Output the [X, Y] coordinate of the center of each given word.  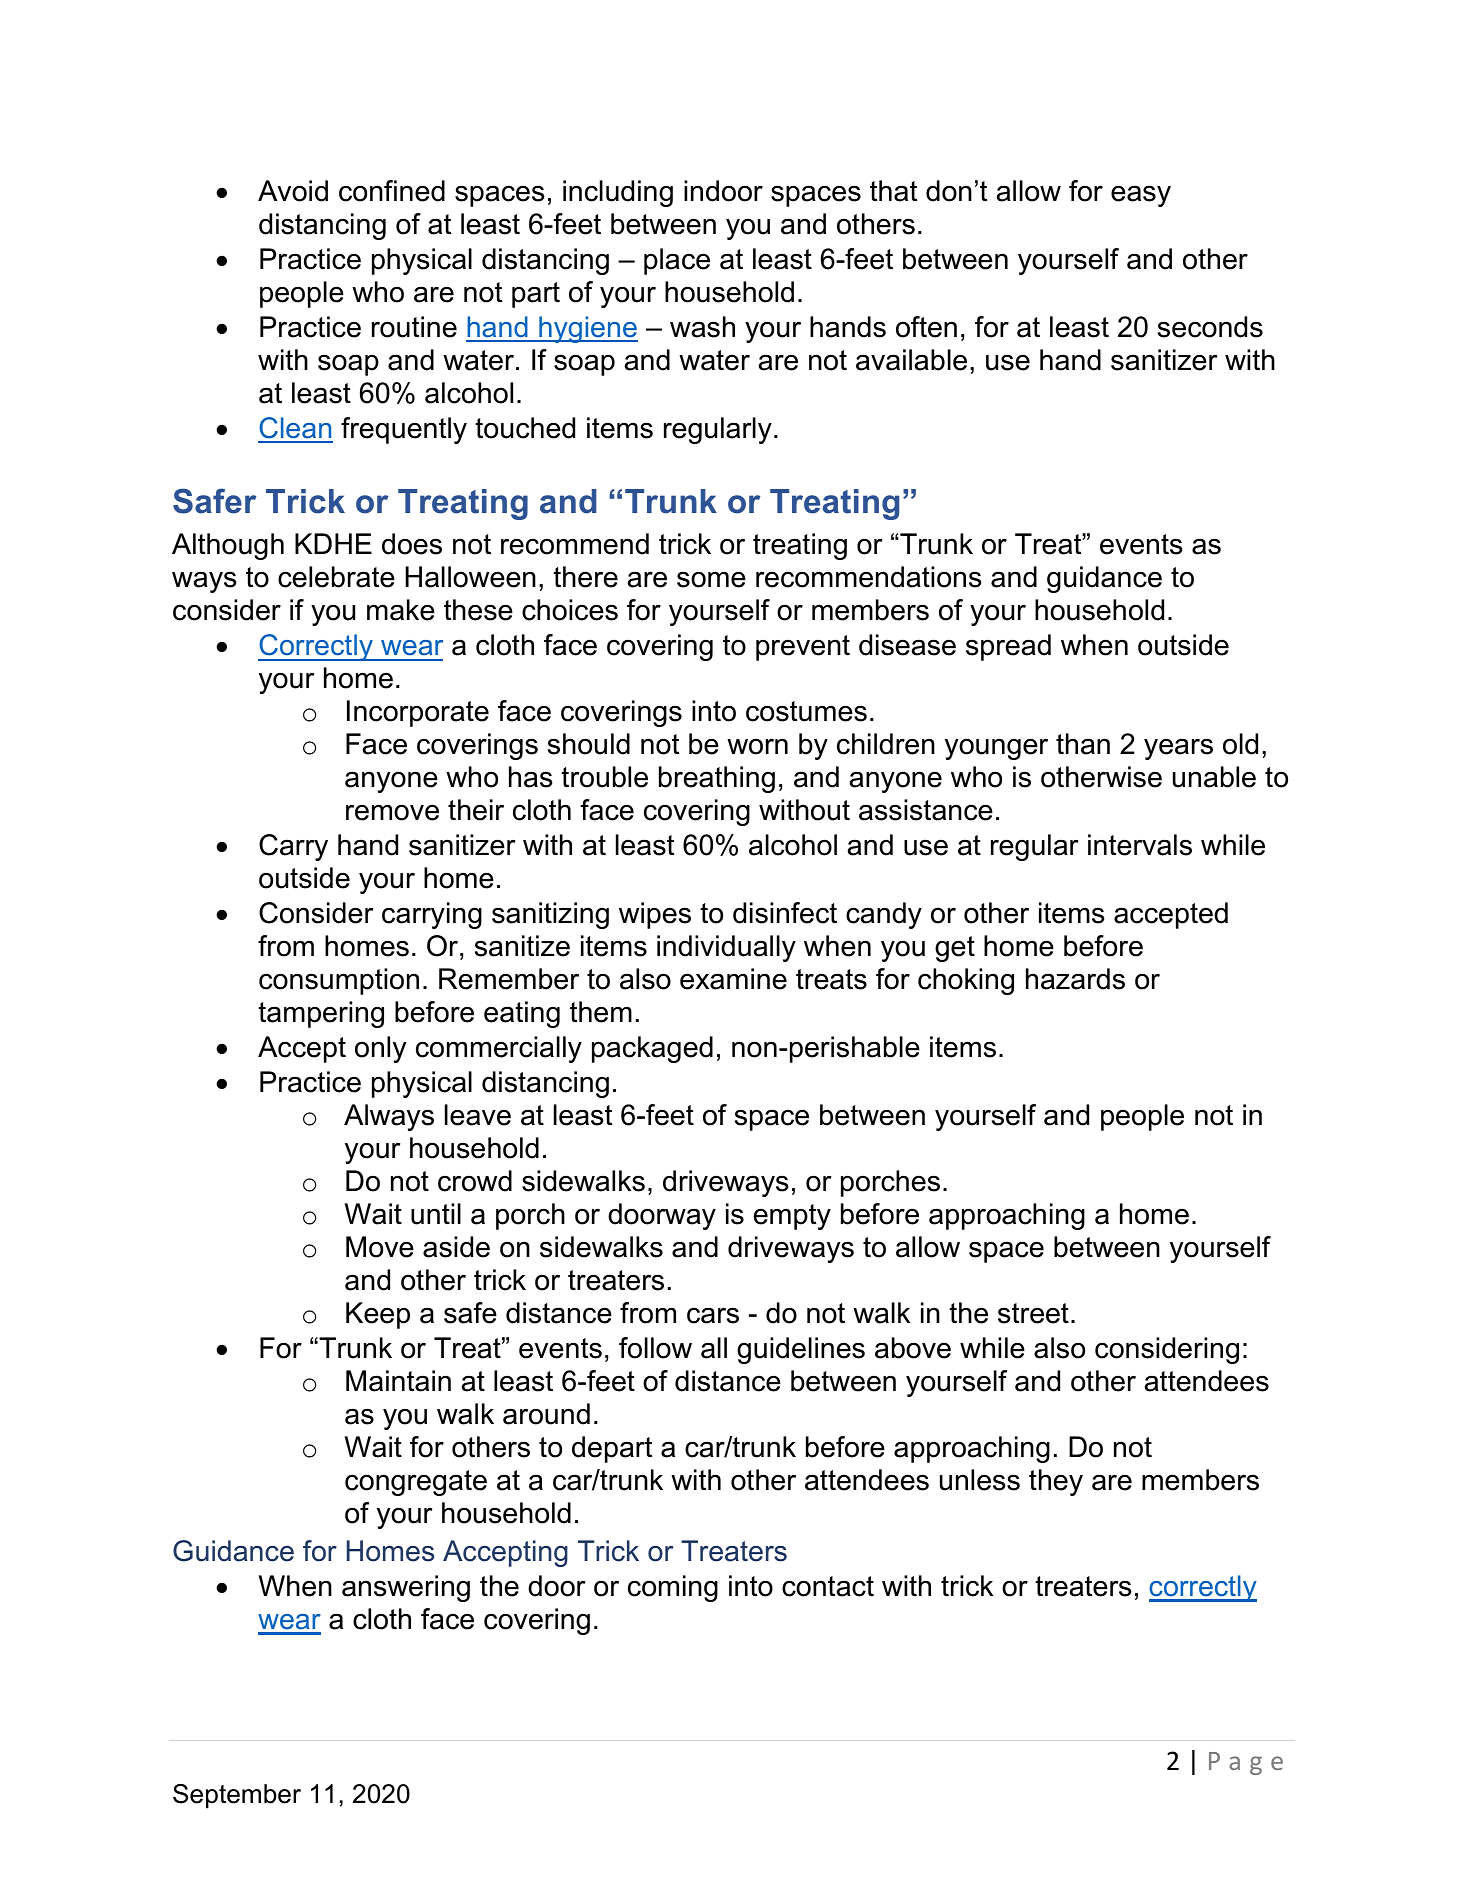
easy [1141, 196]
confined [392, 191]
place [677, 261]
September [237, 1796]
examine [733, 979]
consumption [339, 981]
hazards [1075, 979]
